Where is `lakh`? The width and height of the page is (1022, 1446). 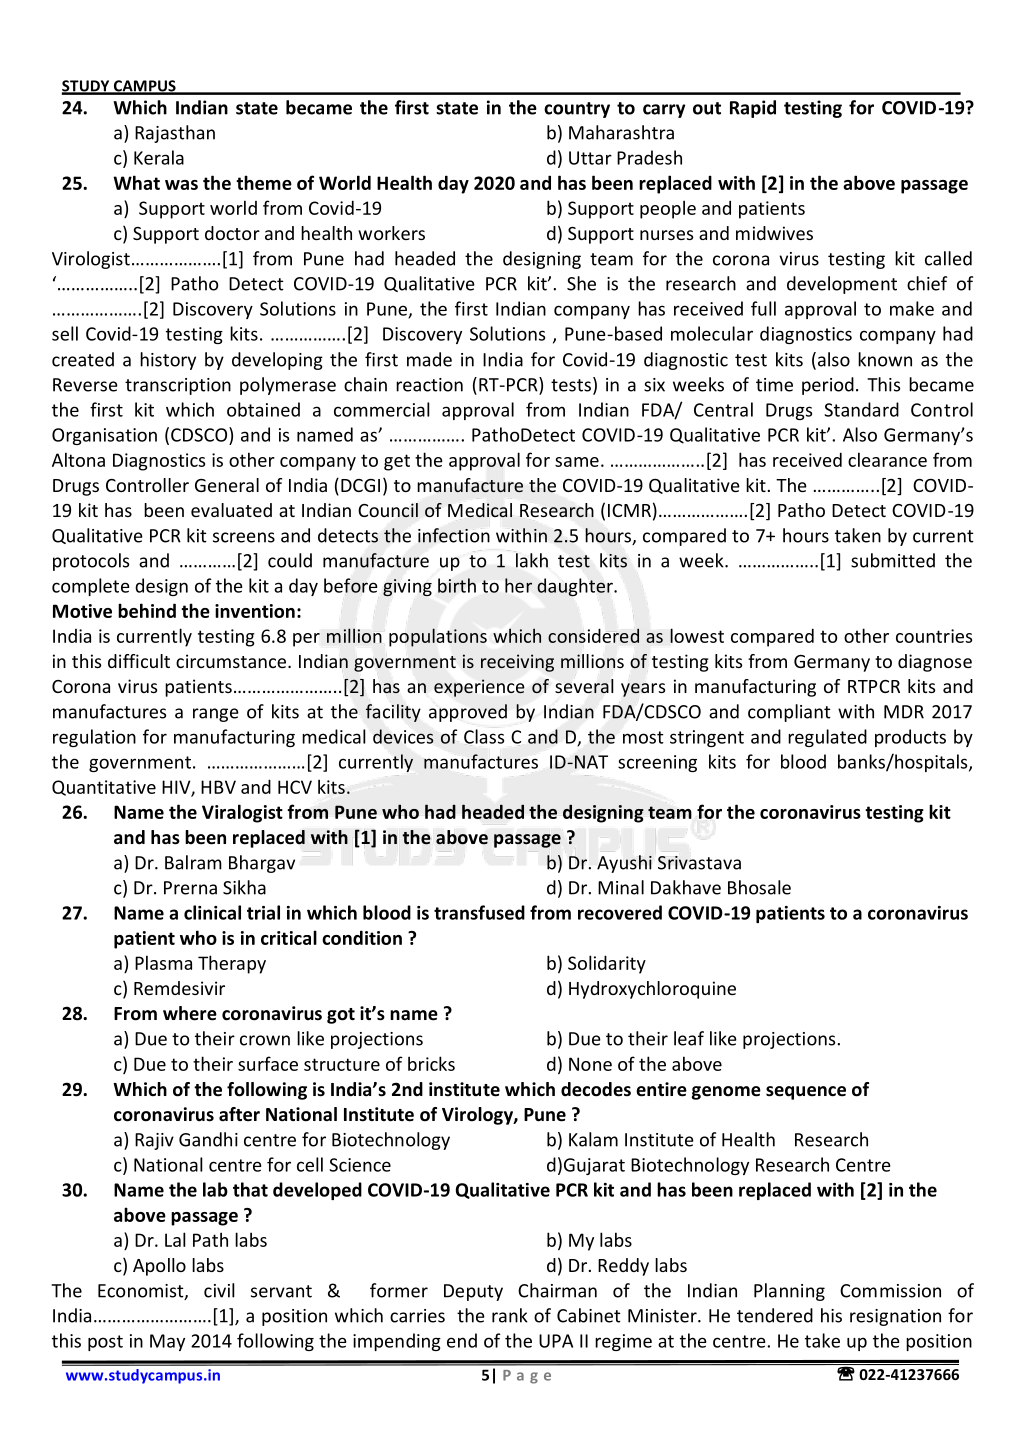
lakh is located at coordinates (532, 560).
